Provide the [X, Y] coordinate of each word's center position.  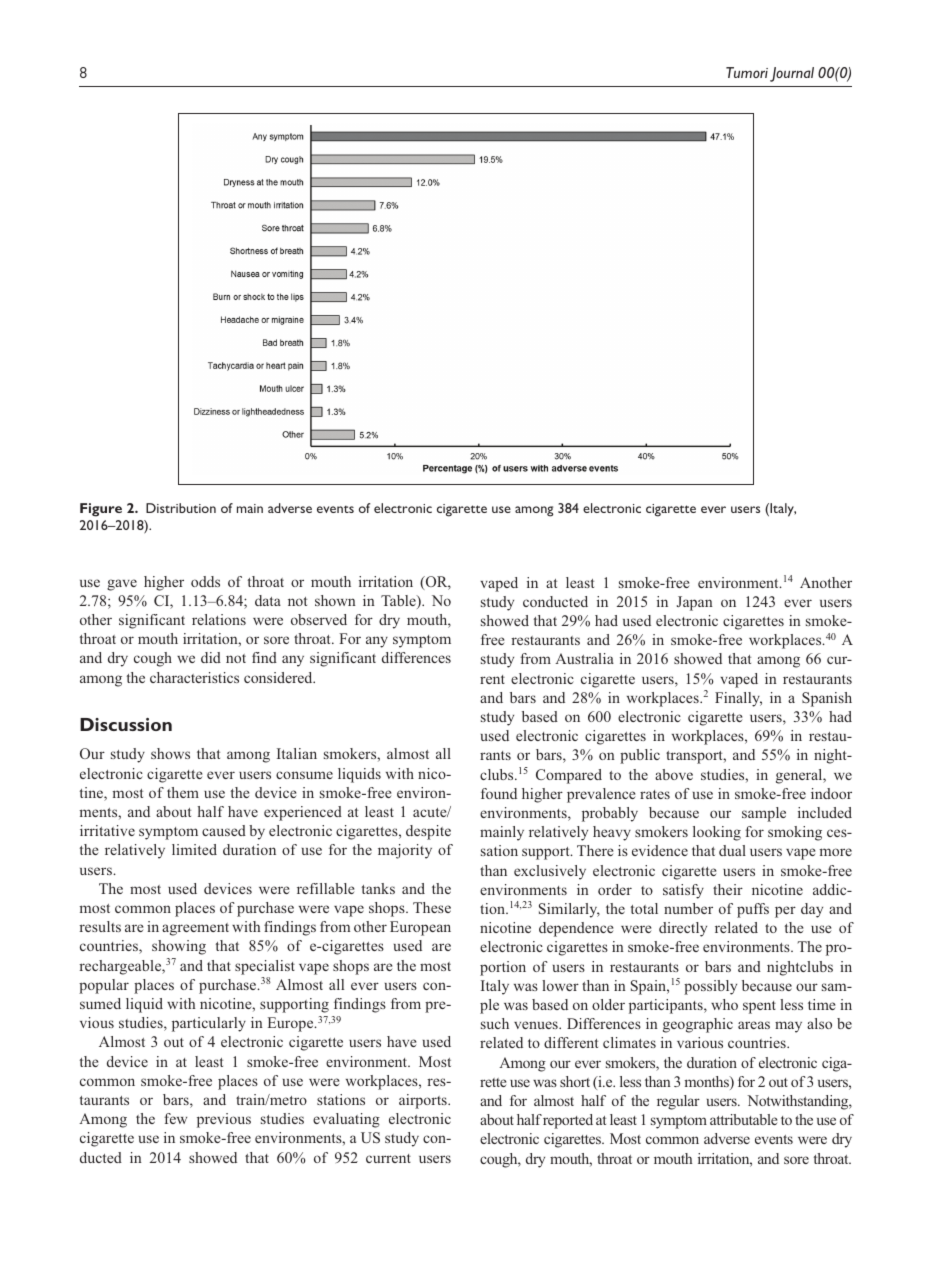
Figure [101, 510]
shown [335, 600]
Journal [792, 74]
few [175, 1118]
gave [122, 585]
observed [319, 619]
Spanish [827, 699]
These [432, 907]
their [728, 889]
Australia [584, 658]
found [499, 793]
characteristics [194, 677]
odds [205, 581]
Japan [695, 603]
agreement [195, 929]
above [674, 774]
